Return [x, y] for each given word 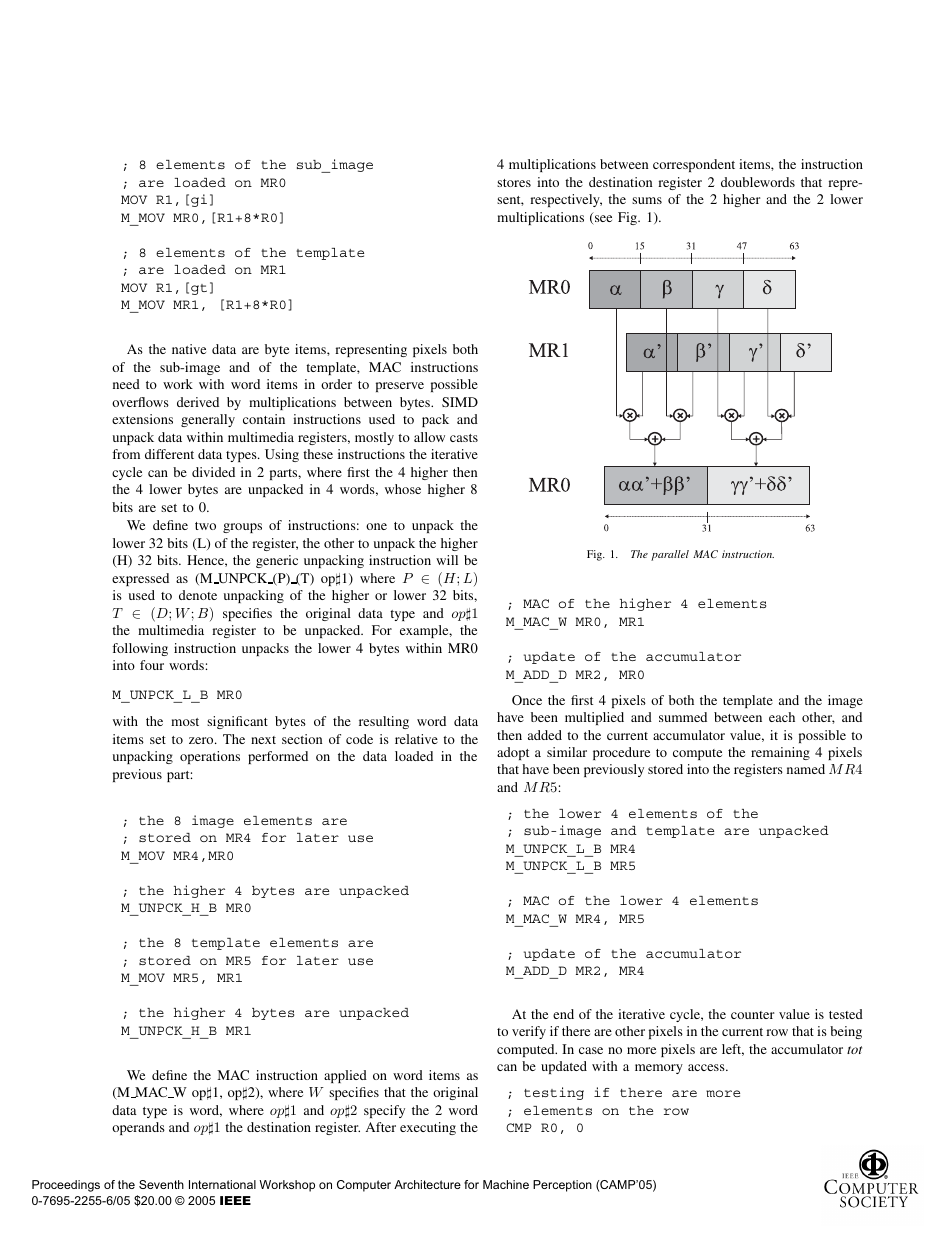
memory [659, 1069]
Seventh [161, 1184]
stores [514, 183]
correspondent [694, 165]
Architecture [427, 1184]
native [189, 349]
